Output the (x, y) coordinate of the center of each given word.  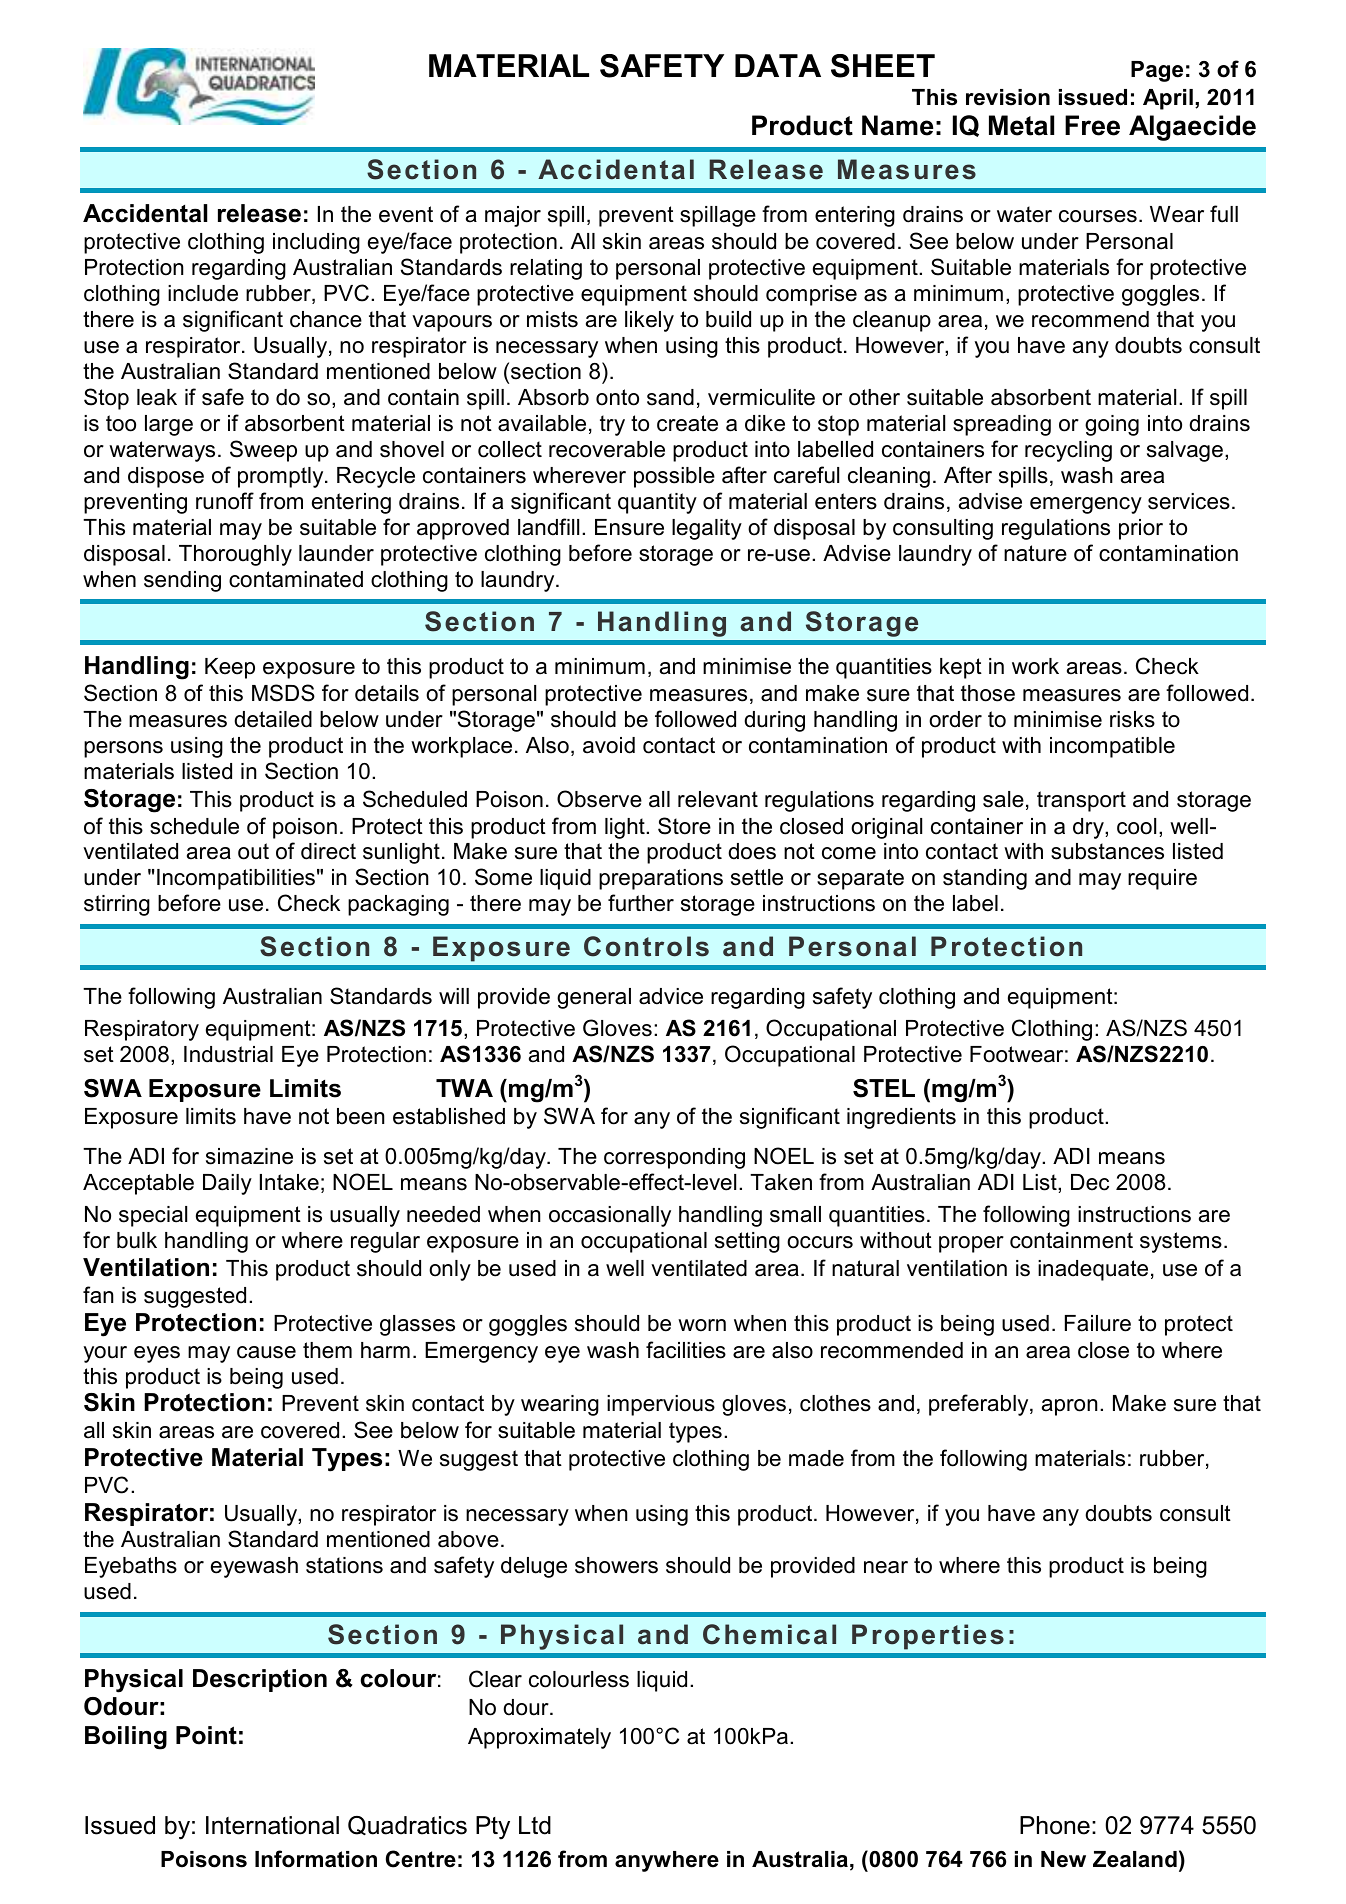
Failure (1098, 1323)
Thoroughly (235, 555)
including (316, 243)
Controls (646, 946)
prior (1141, 529)
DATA (778, 65)
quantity (657, 503)
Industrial (228, 1054)
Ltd (535, 1825)
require (1162, 879)
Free (1092, 125)
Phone (1055, 1825)
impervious (661, 1405)
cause (266, 1352)
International (272, 1825)
